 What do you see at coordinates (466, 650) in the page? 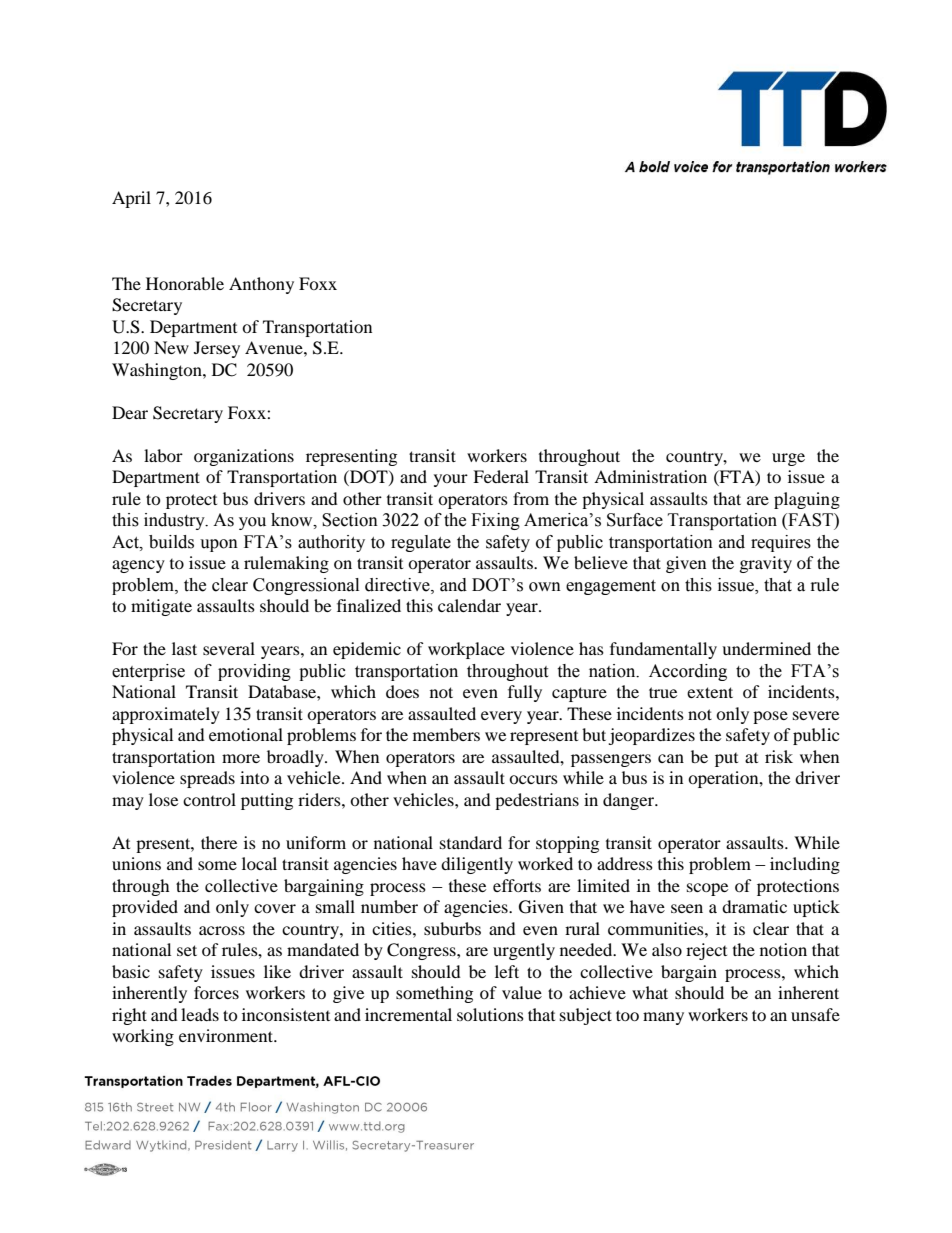
I see `workplace` at bounding box center [466, 650].
